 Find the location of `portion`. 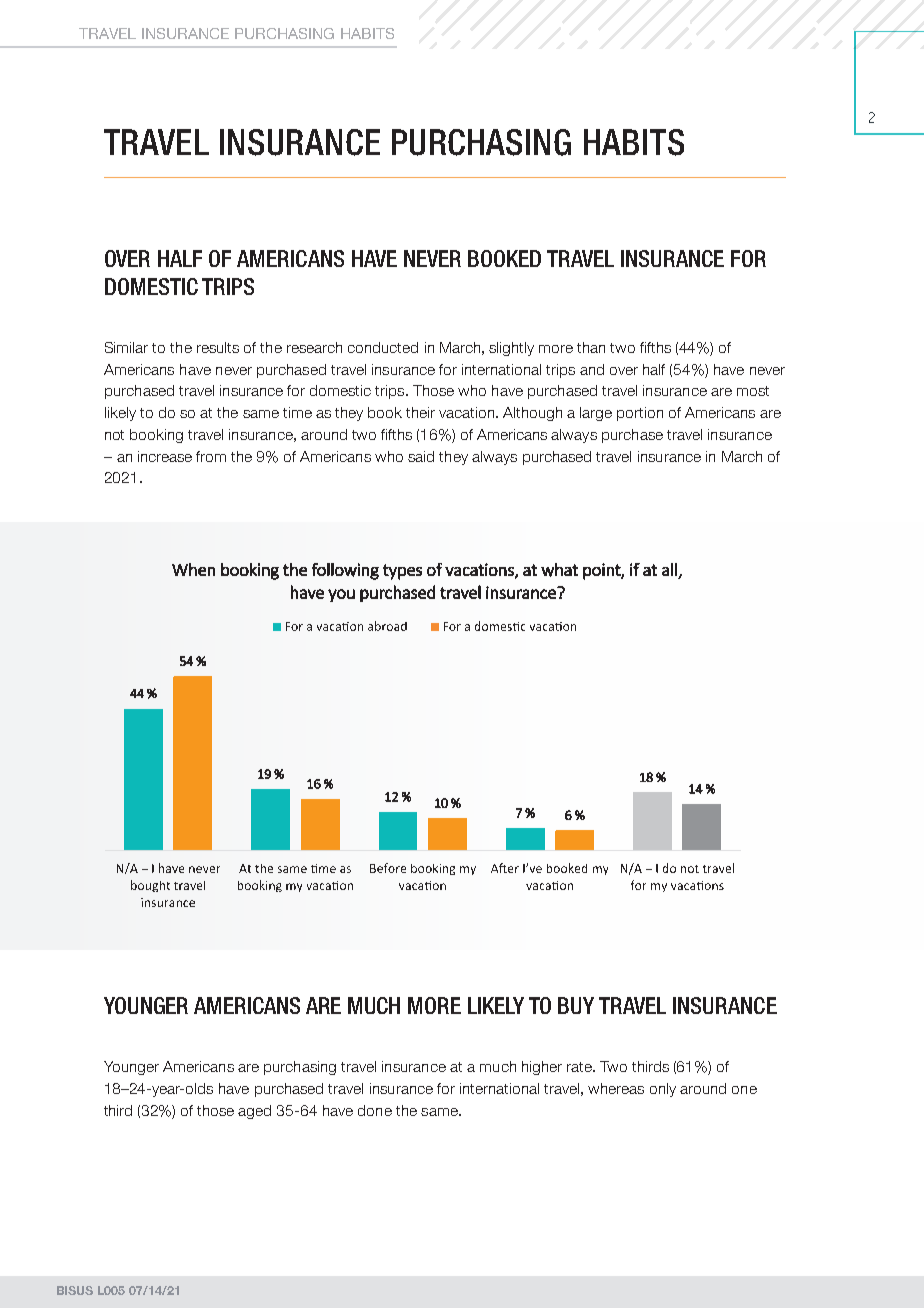

portion is located at coordinates (640, 414).
